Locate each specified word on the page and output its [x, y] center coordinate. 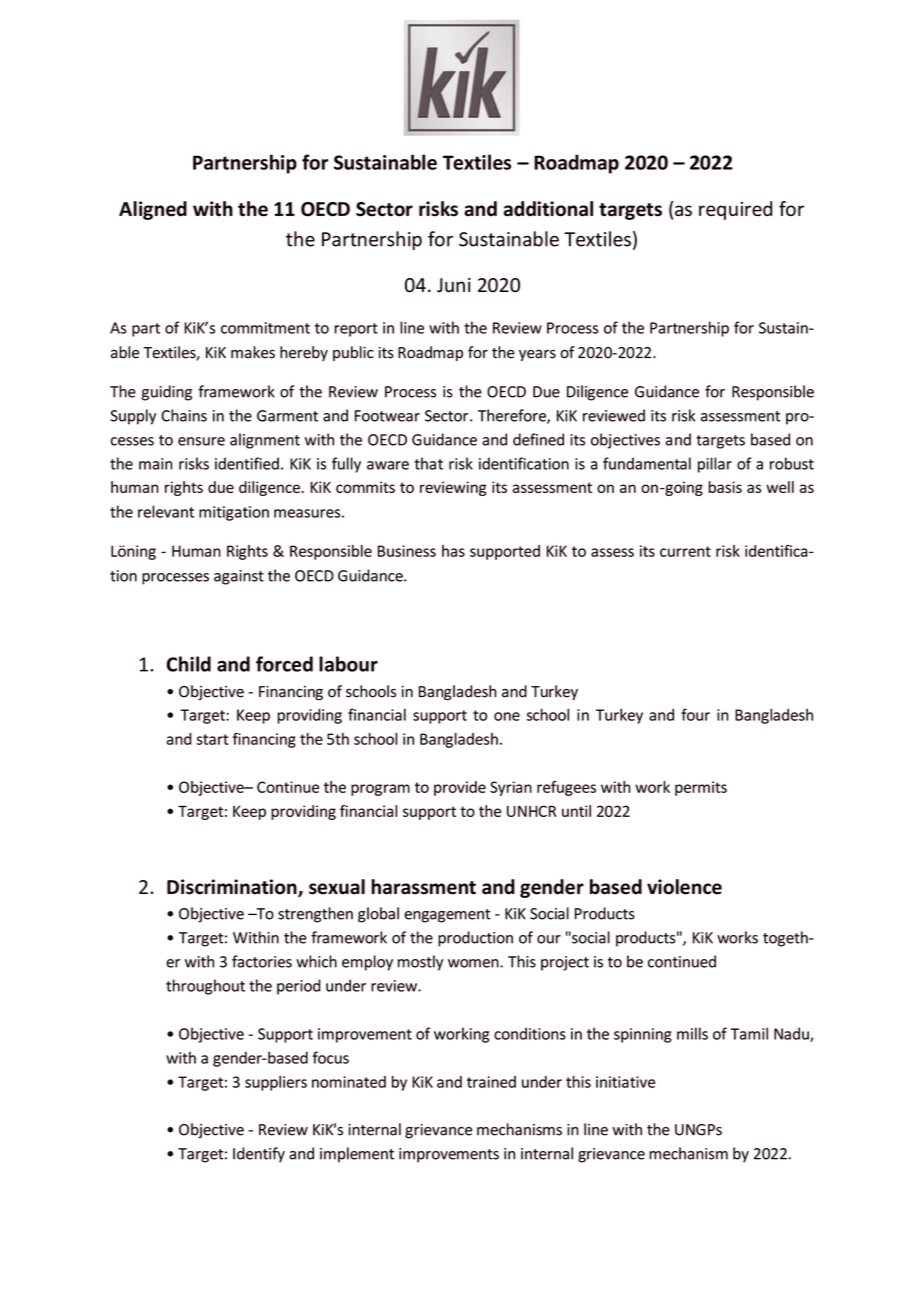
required [735, 210]
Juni [454, 285]
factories [262, 961]
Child [189, 664]
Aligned [153, 210]
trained [491, 1082]
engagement [447, 916]
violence [684, 887]
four [695, 714]
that [428, 463]
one [507, 716]
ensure [201, 441]
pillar [715, 465]
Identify [259, 1155]
